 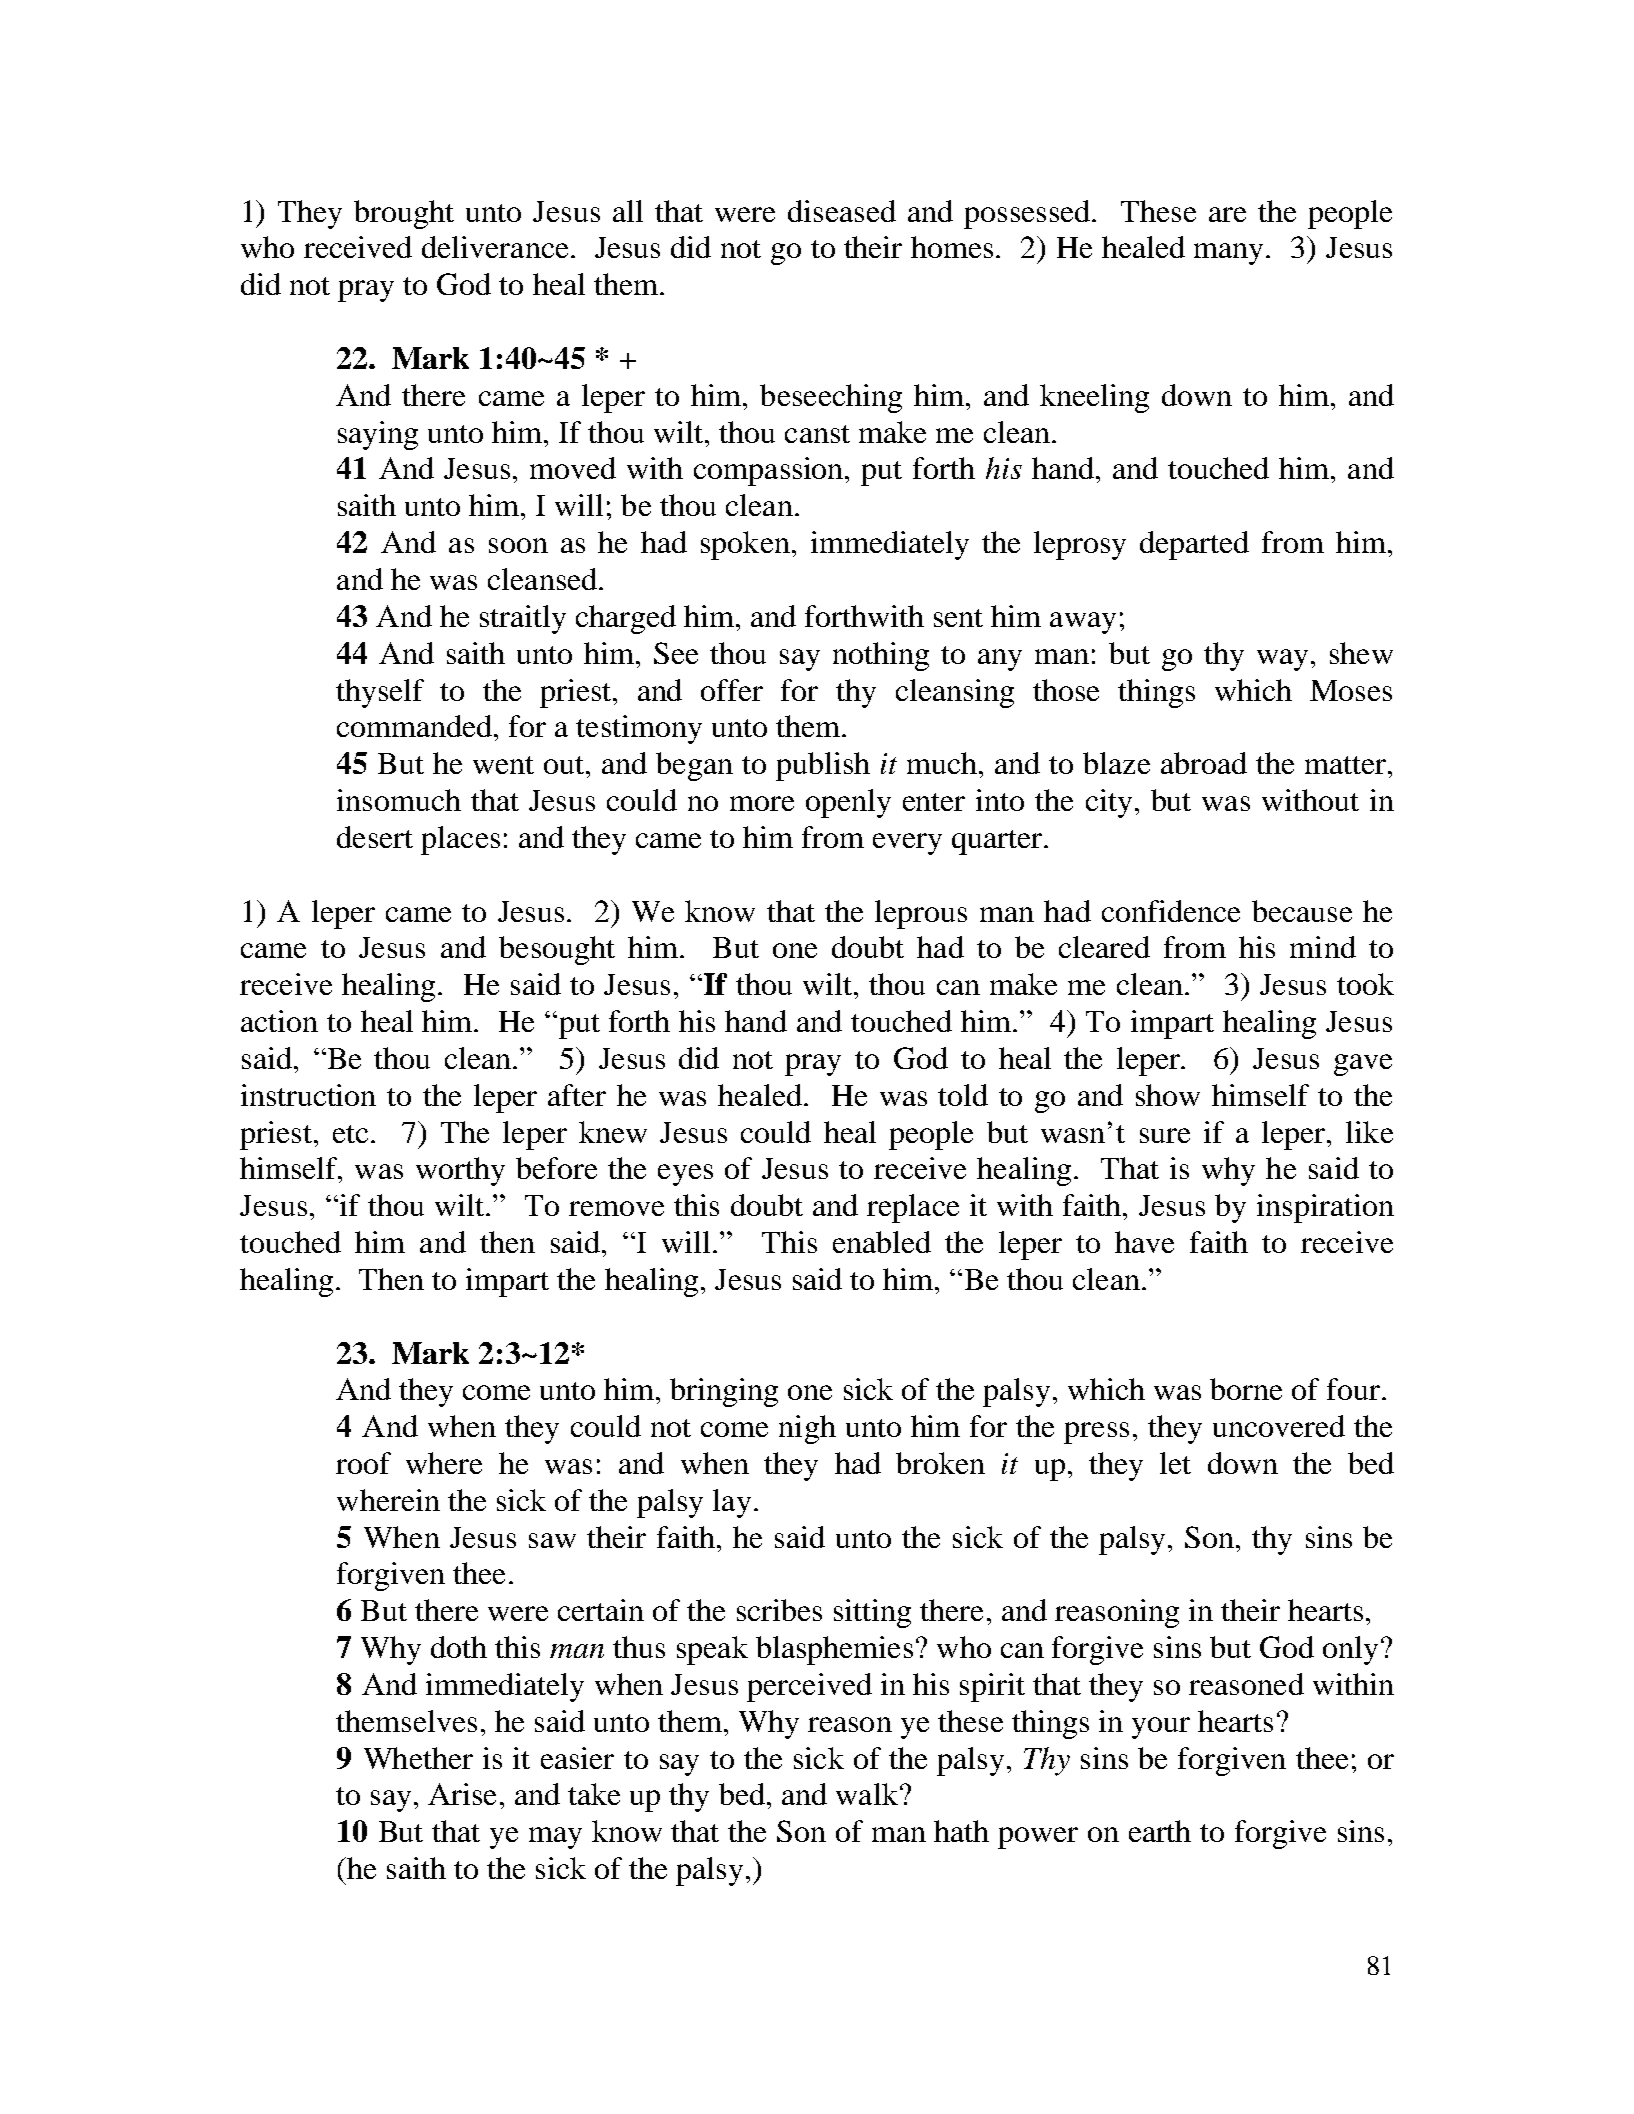 What do you see at coordinates (881, 656) in the image?
I see `nothing` at bounding box center [881, 656].
